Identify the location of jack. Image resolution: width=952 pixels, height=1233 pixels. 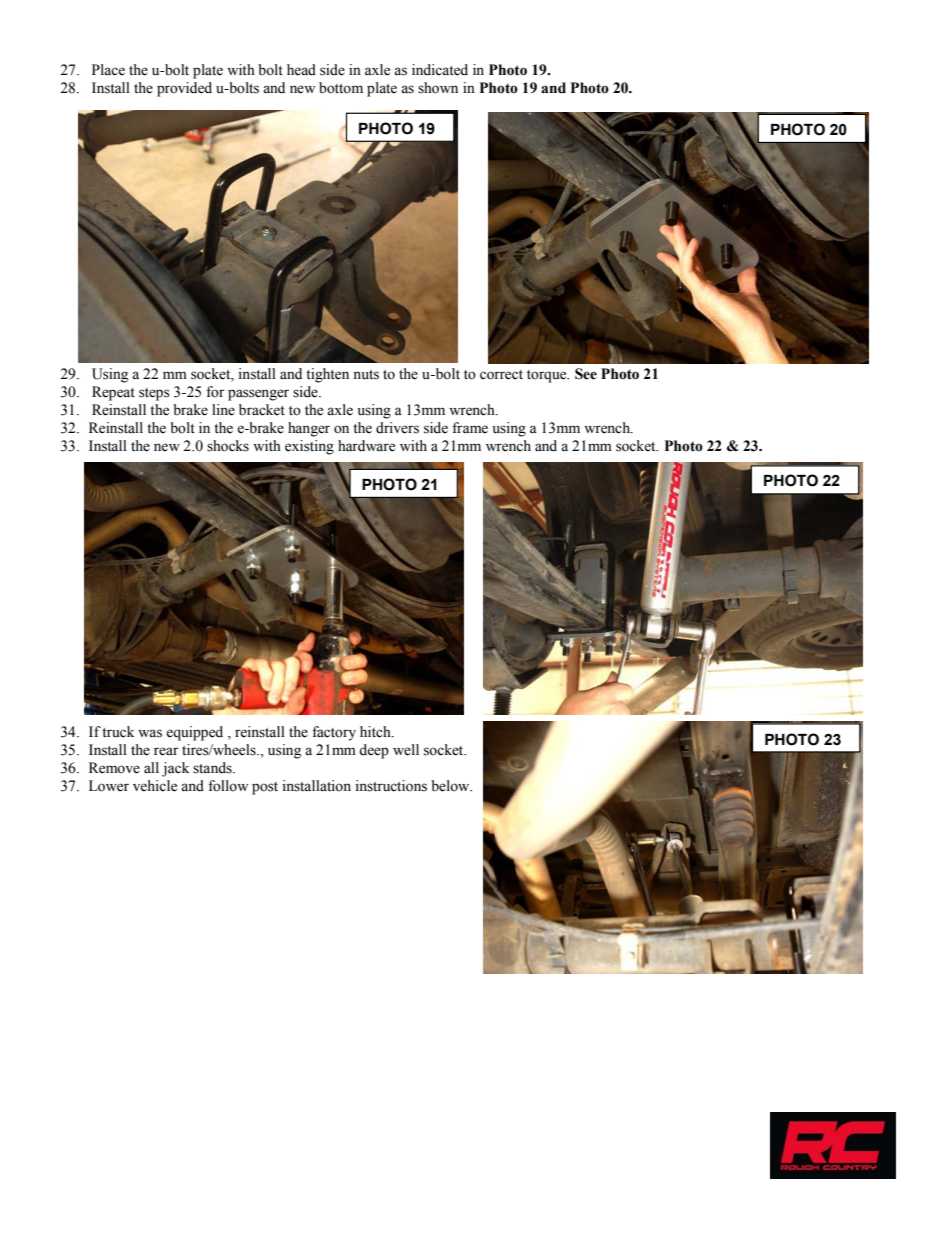
(175, 769).
